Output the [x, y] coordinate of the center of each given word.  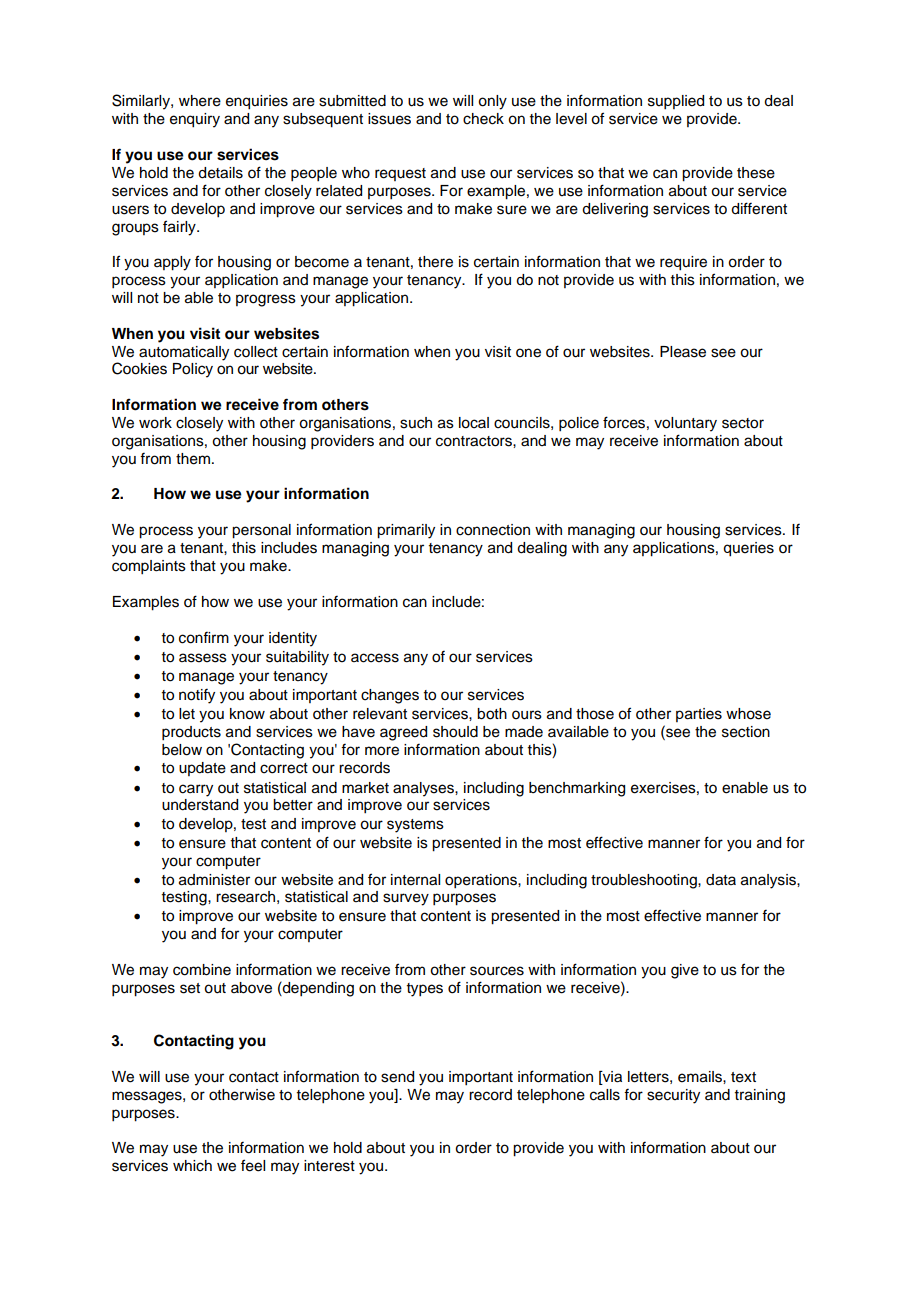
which [192, 1166]
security [673, 1096]
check [483, 119]
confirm [204, 638]
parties [699, 715]
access [375, 658]
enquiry [195, 120]
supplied [676, 102]
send [397, 1077]
